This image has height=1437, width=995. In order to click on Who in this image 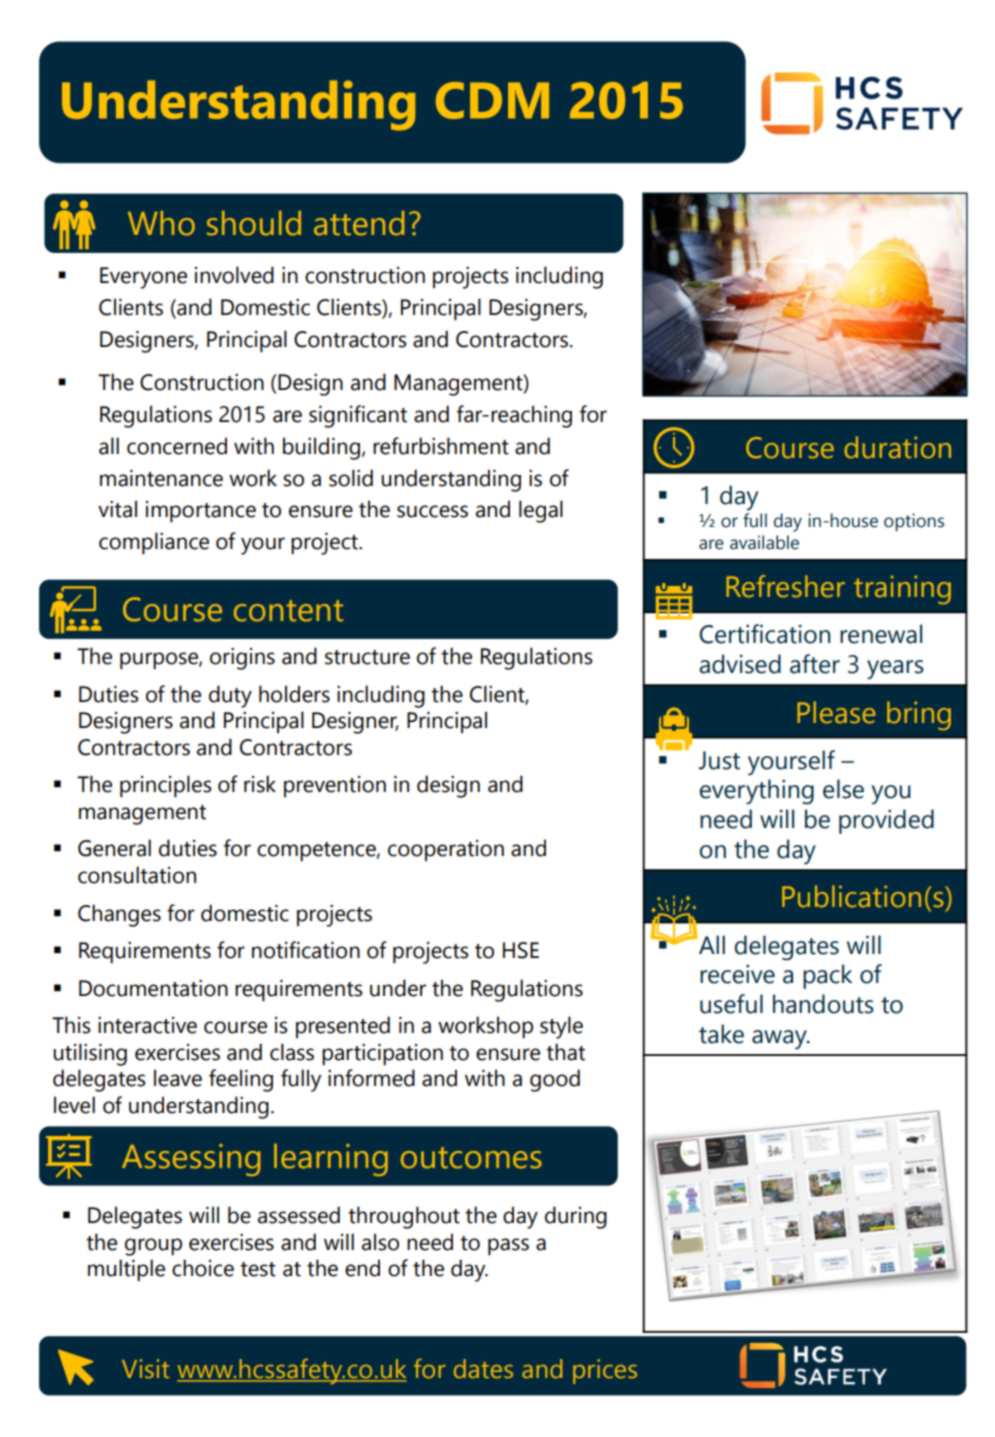, I will do `click(161, 223)`.
